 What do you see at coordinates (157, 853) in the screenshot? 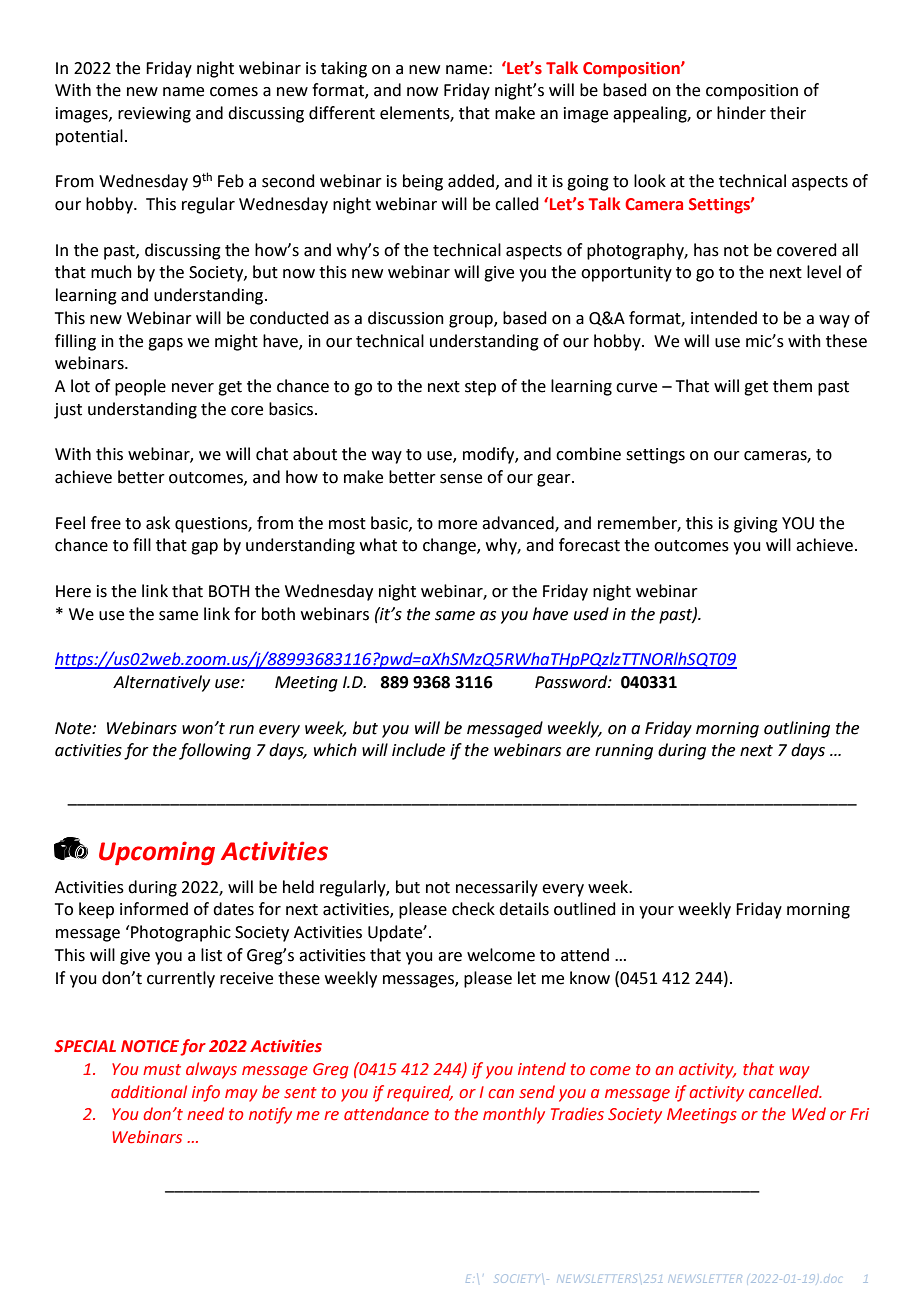
I see `Upcoming` at bounding box center [157, 853].
